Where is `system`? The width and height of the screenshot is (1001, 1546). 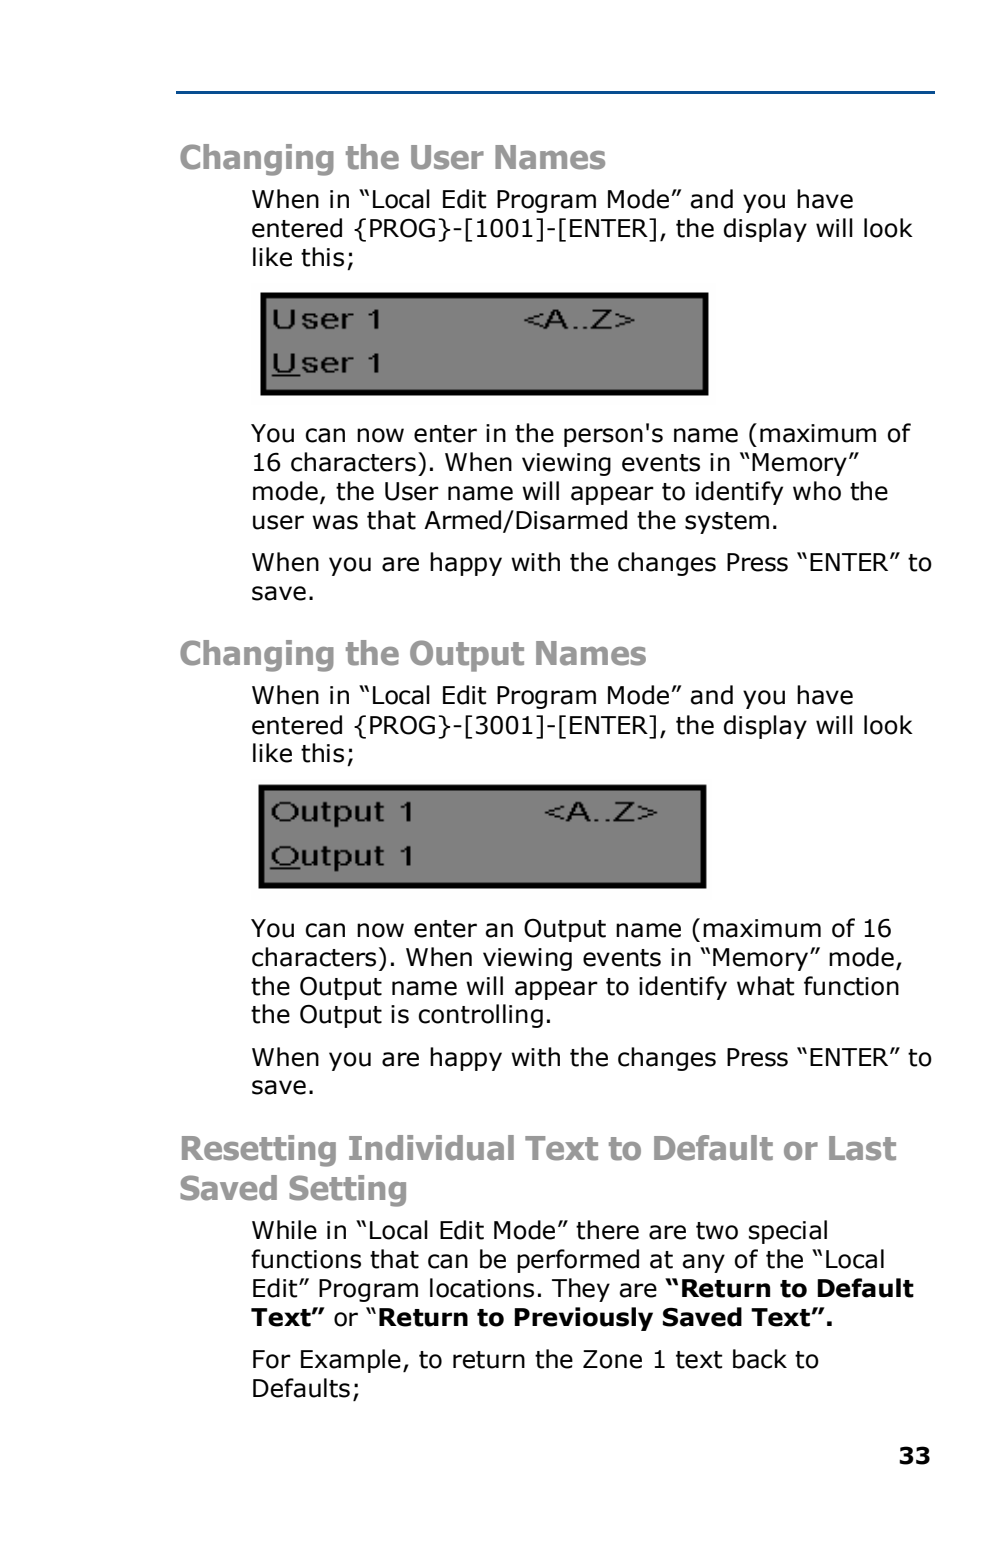
system is located at coordinates (727, 523).
